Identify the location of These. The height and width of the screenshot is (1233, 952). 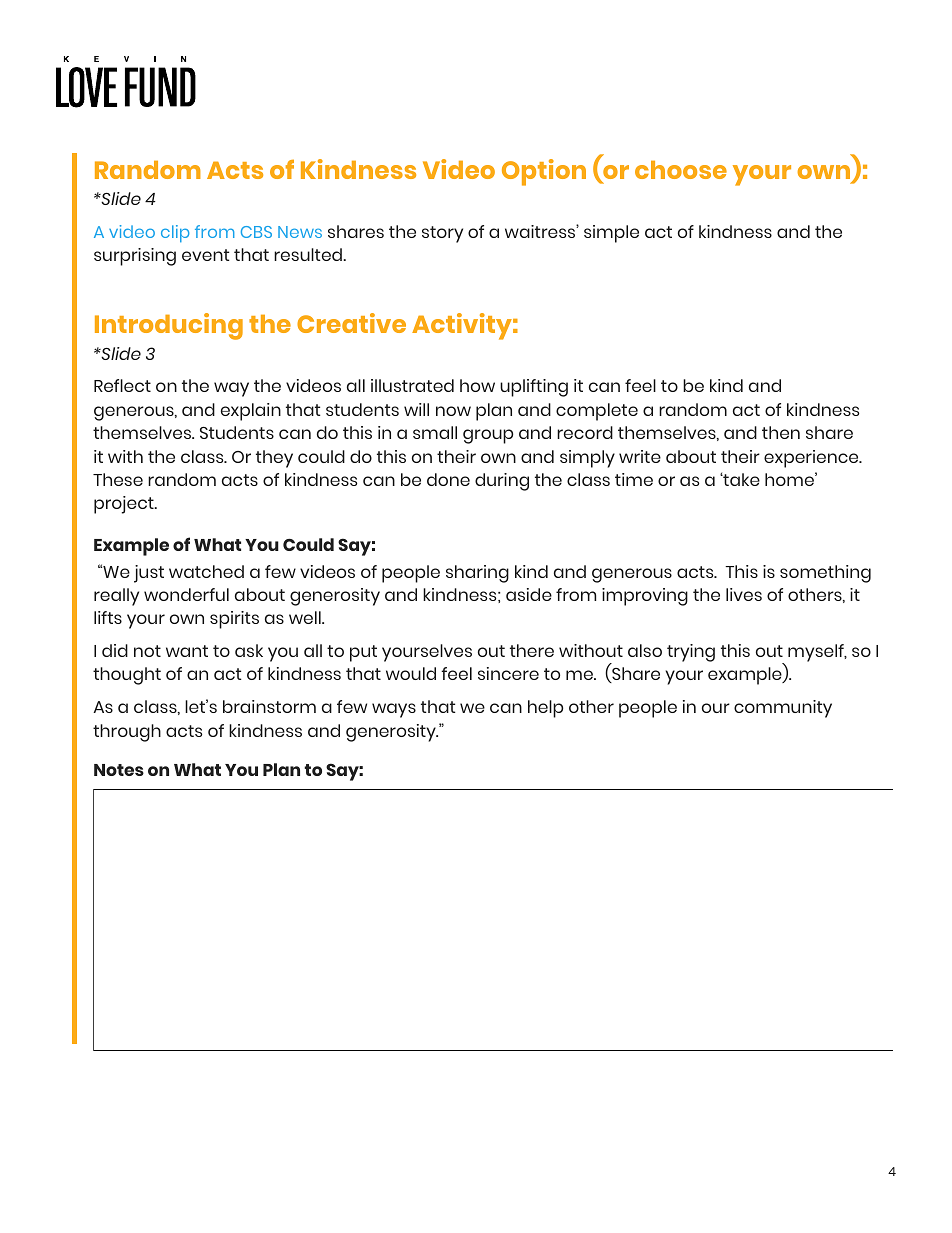
(118, 479).
